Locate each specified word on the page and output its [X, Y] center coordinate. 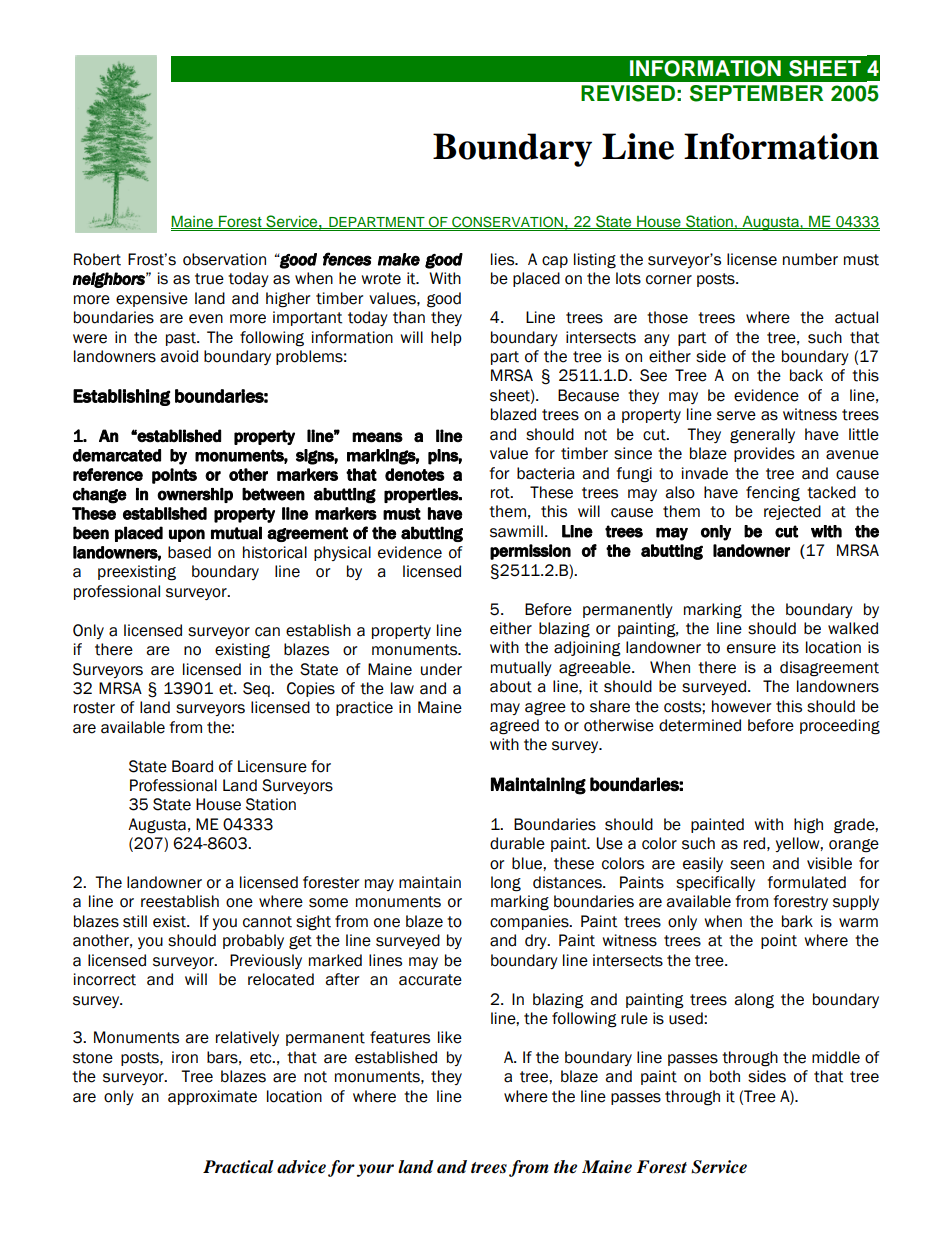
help [446, 338]
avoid [179, 356]
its [791, 647]
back [806, 375]
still [135, 921]
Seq [257, 689]
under [441, 669]
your [375, 1170]
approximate [212, 1097]
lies [504, 259]
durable [517, 843]
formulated [807, 882]
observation [224, 259]
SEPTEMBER [756, 93]
